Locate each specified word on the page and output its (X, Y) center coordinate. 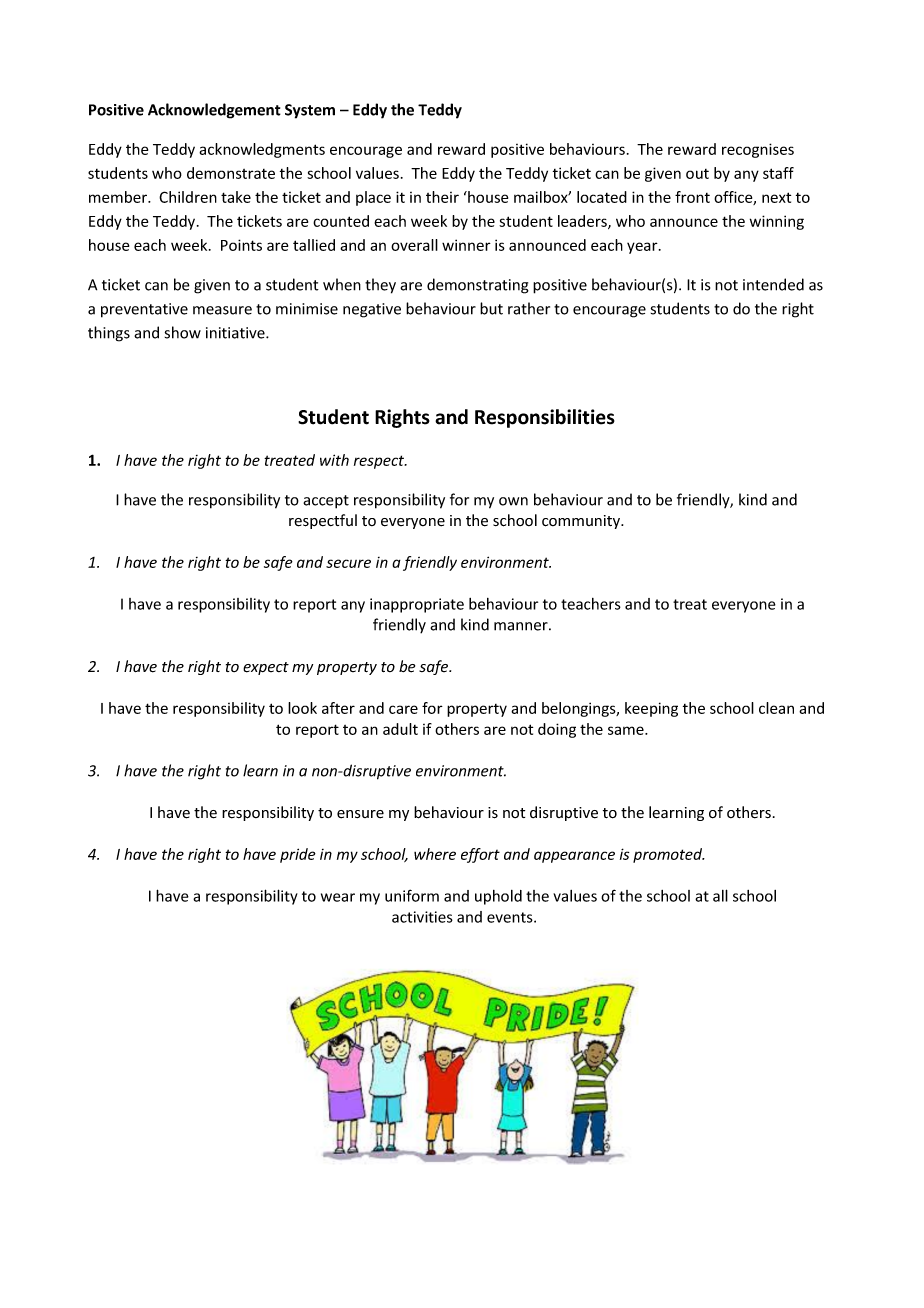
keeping (651, 709)
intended (773, 284)
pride (298, 855)
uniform (412, 895)
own (513, 501)
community (582, 522)
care (403, 709)
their (442, 197)
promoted (669, 855)
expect (266, 668)
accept (326, 502)
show (183, 332)
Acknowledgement (214, 111)
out (697, 174)
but (491, 308)
